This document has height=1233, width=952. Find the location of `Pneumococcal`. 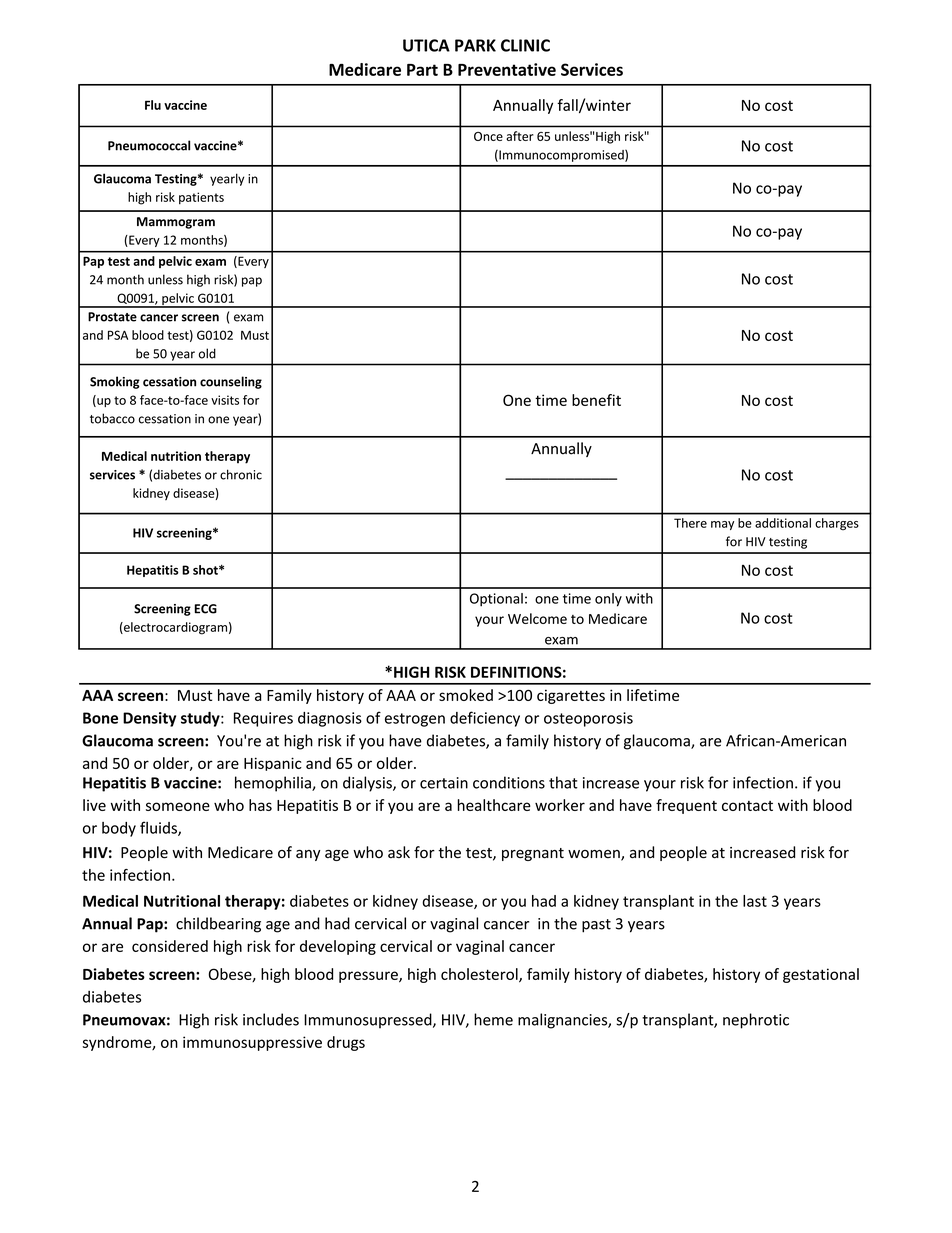

Pneumococcal is located at coordinates (149, 145).
